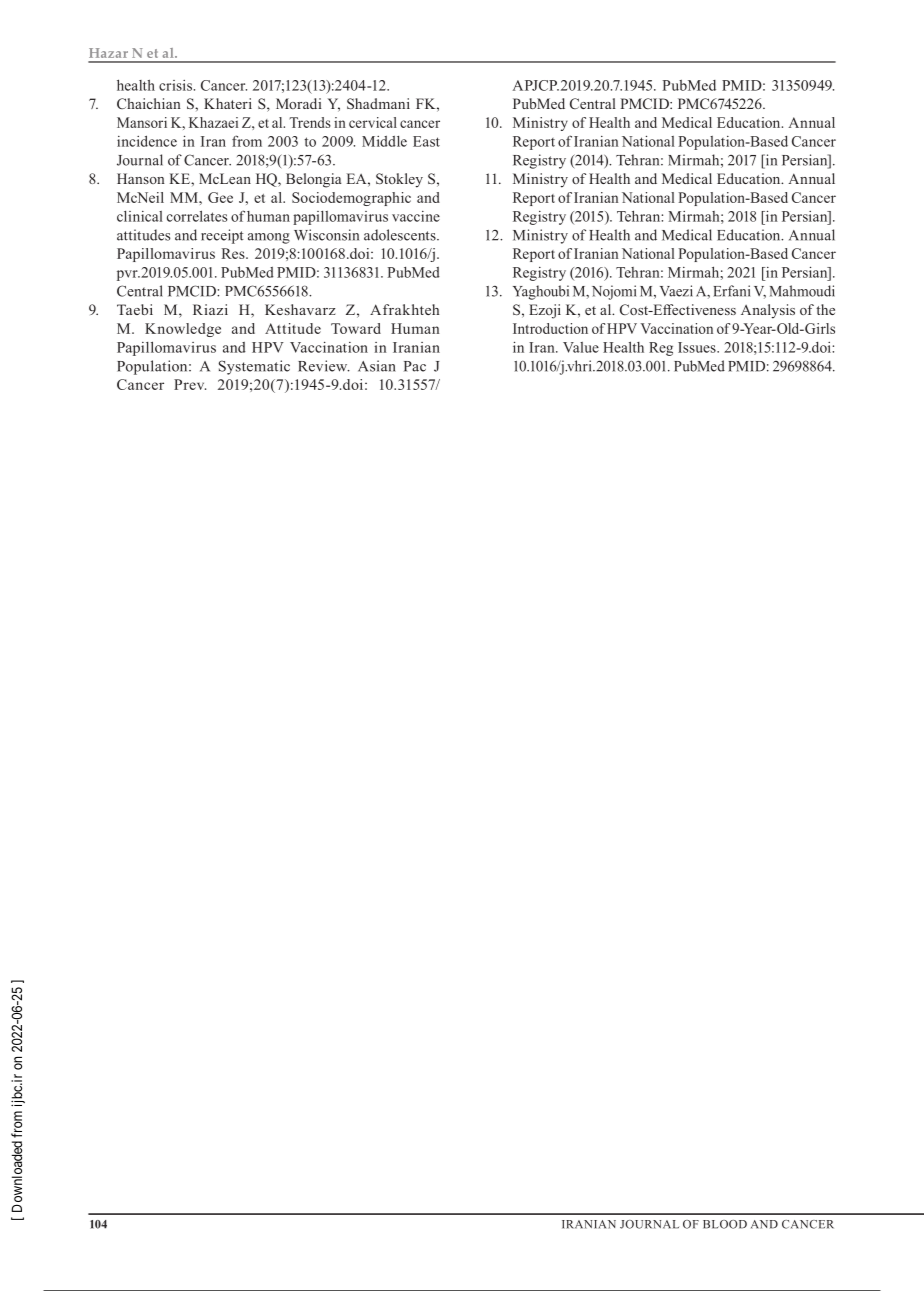 The image size is (924, 1291). Describe the element at coordinates (550, 328) in the document. I see `Introduction` at that location.
